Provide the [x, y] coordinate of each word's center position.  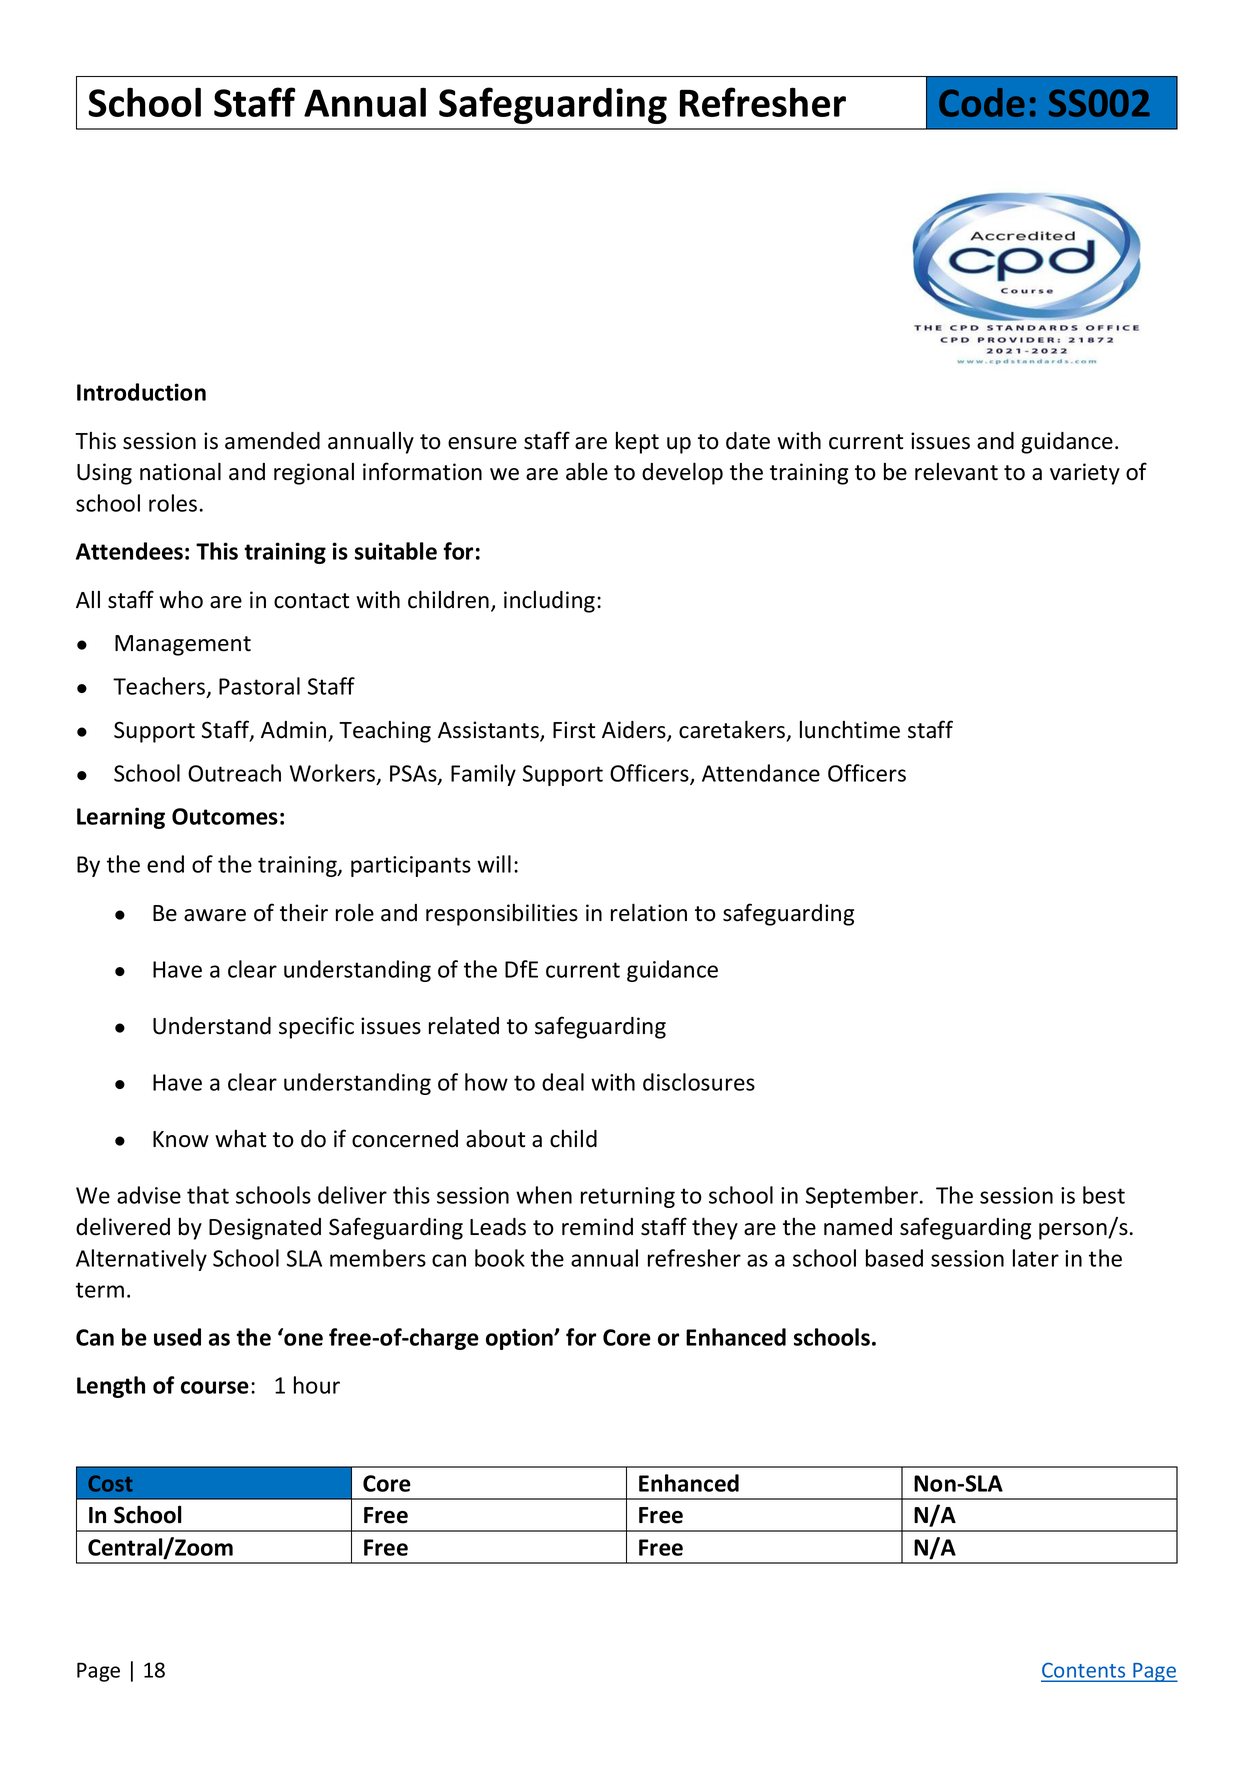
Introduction [141, 392]
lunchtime [850, 730]
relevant [956, 472]
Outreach [234, 773]
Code [982, 102]
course [215, 1387]
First [574, 730]
